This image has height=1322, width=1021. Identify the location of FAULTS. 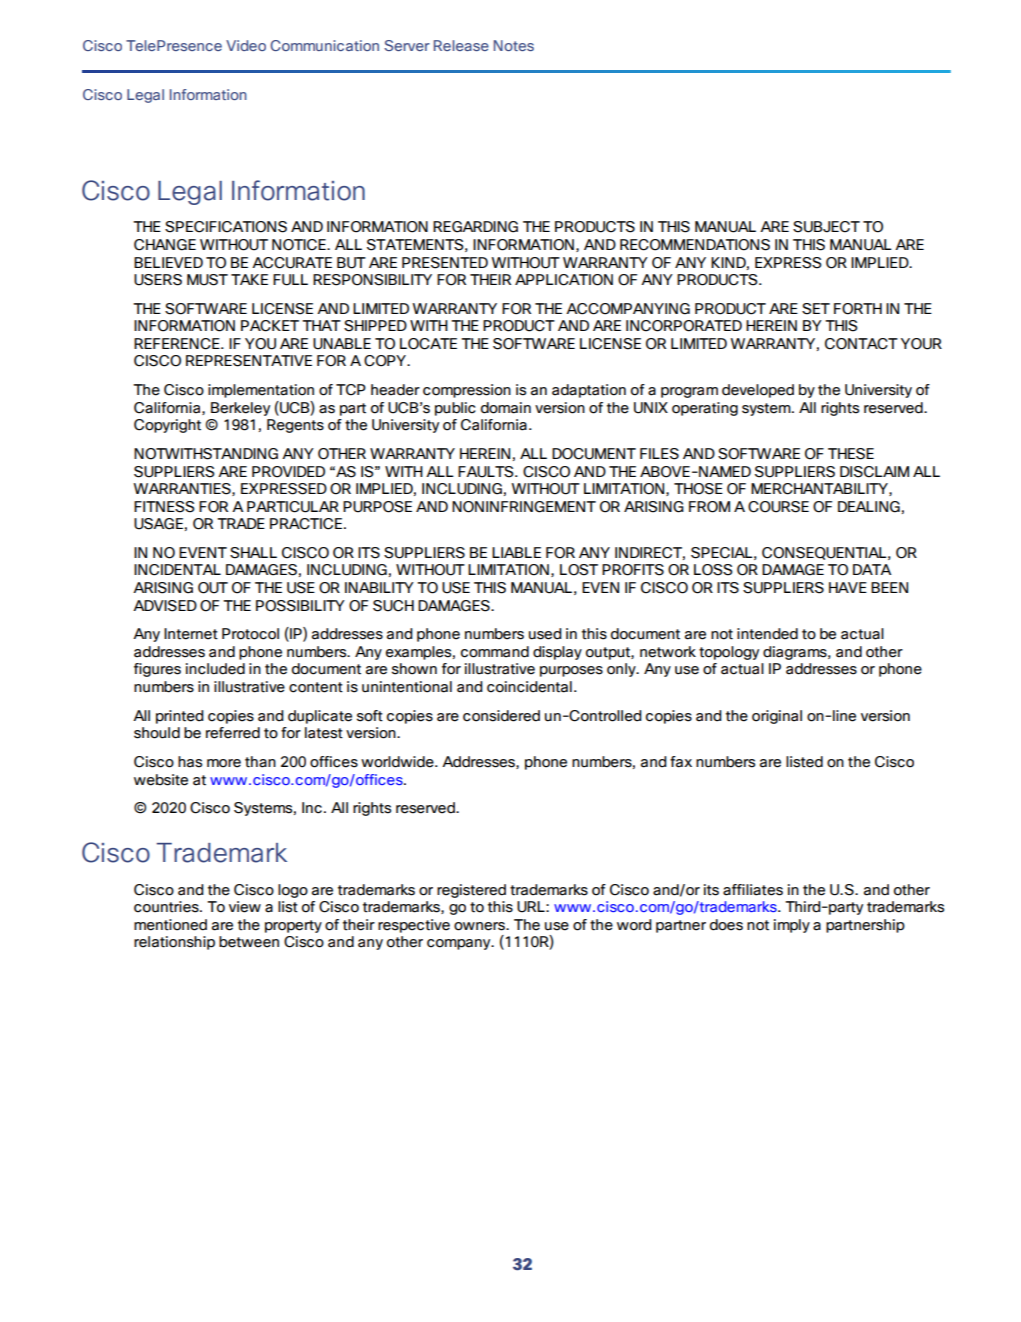
(487, 472).
